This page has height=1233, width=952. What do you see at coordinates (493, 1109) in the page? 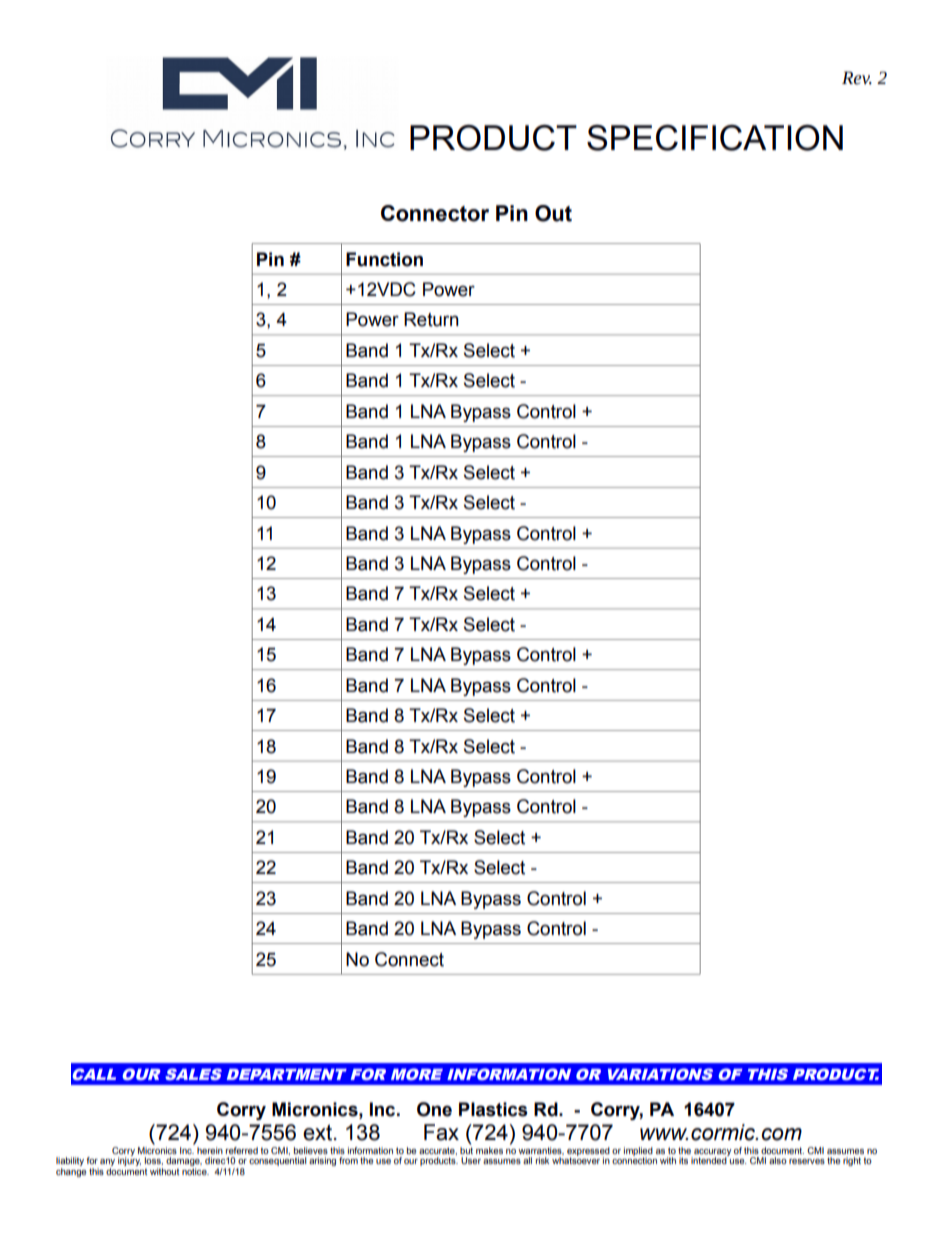
I see `Plastics` at bounding box center [493, 1109].
